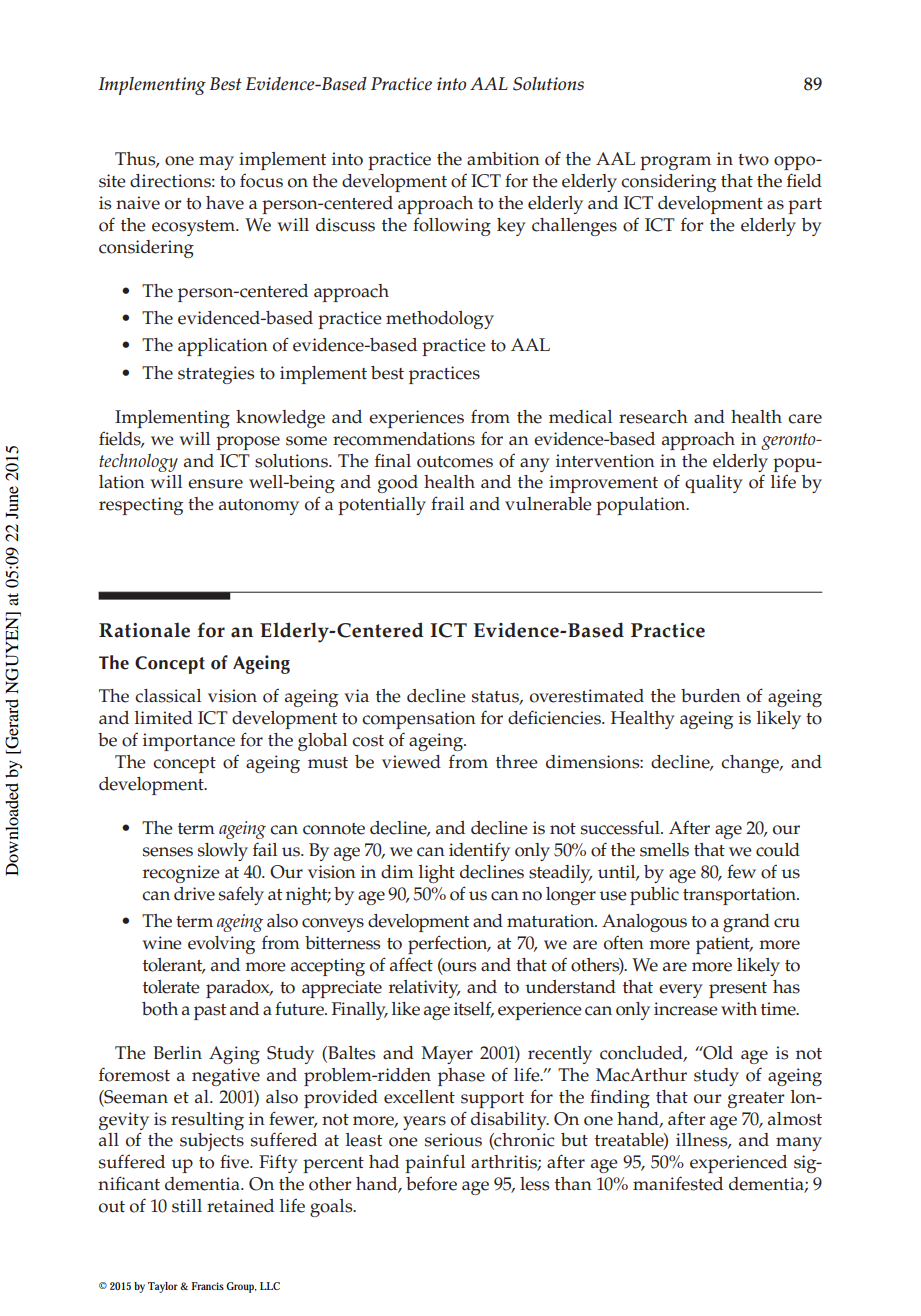 This screenshot has height=1316, width=921. Describe the element at coordinates (419, 720) in the screenshot. I see `compensation` at that location.
